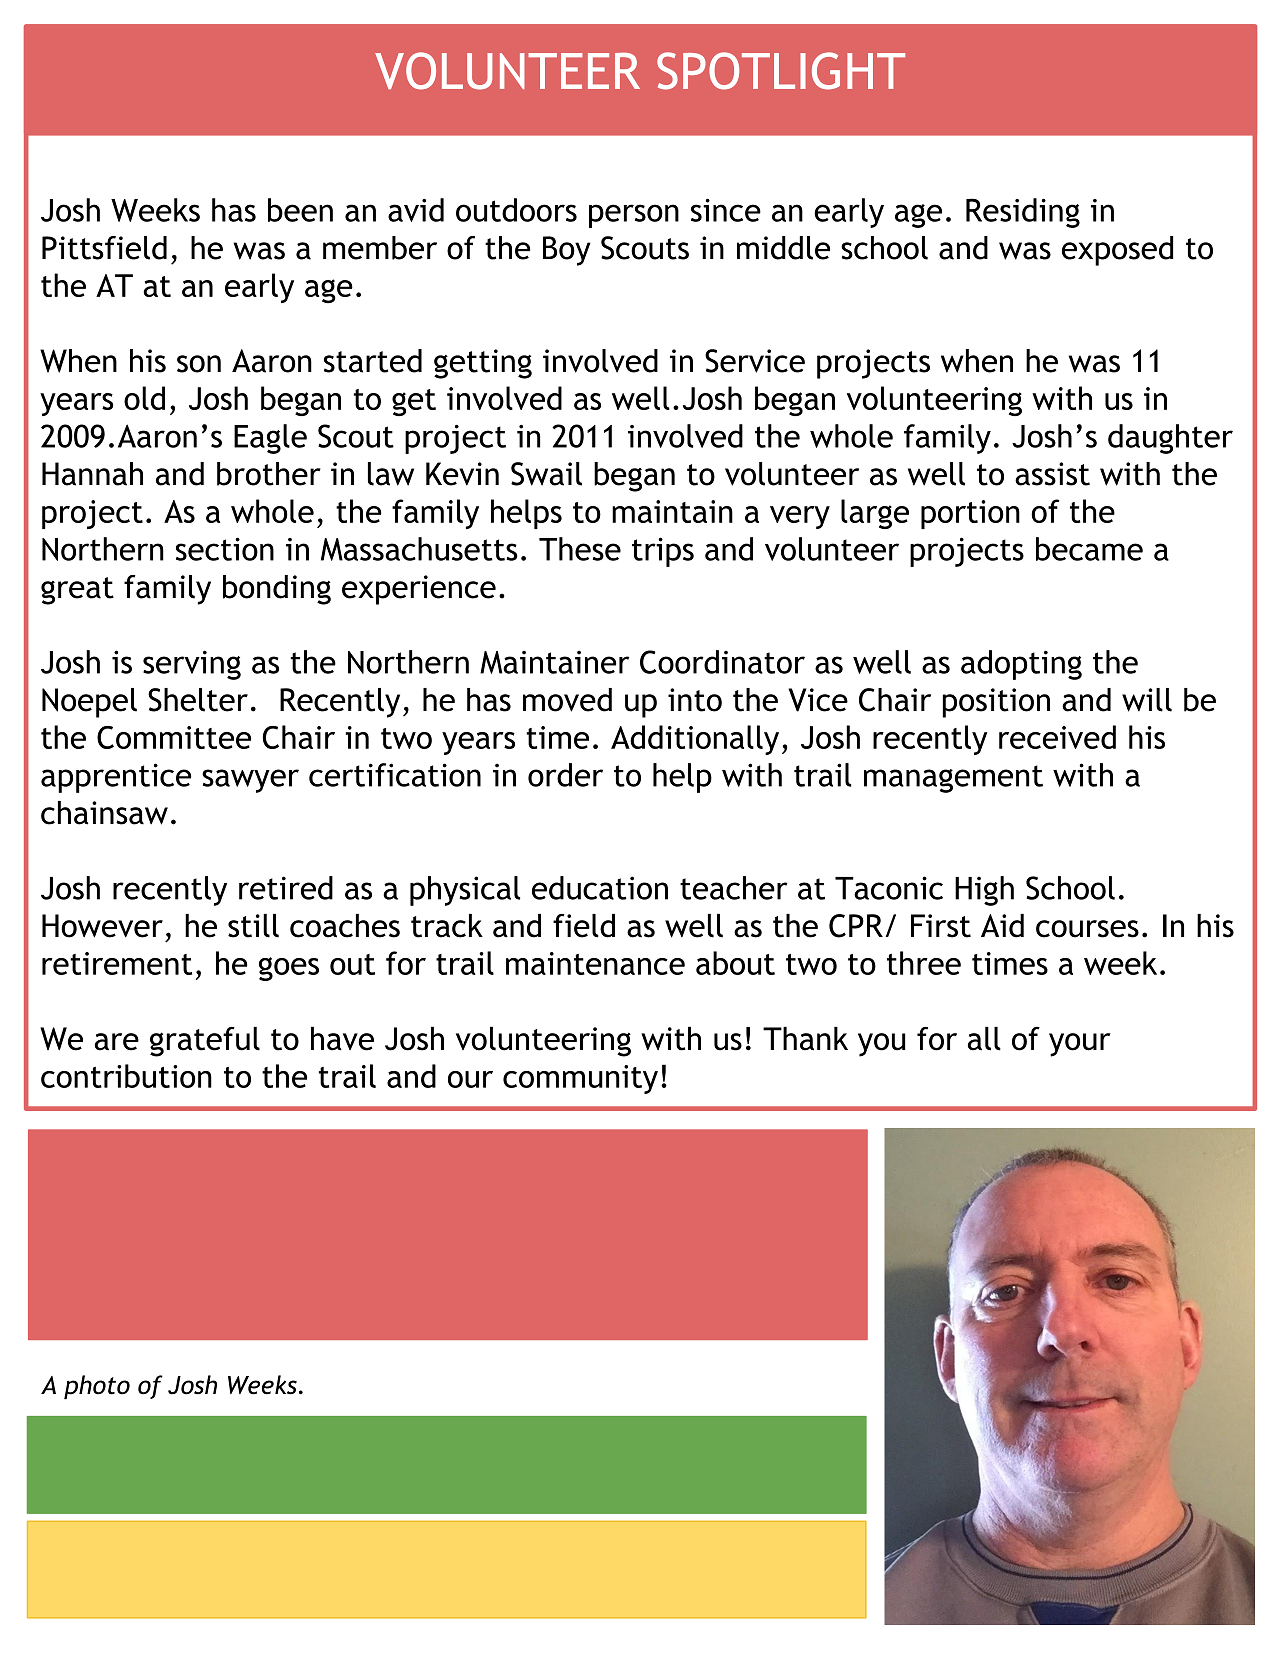 This image has width=1281, height=1657. I want to click on assist, so click(1052, 474).
